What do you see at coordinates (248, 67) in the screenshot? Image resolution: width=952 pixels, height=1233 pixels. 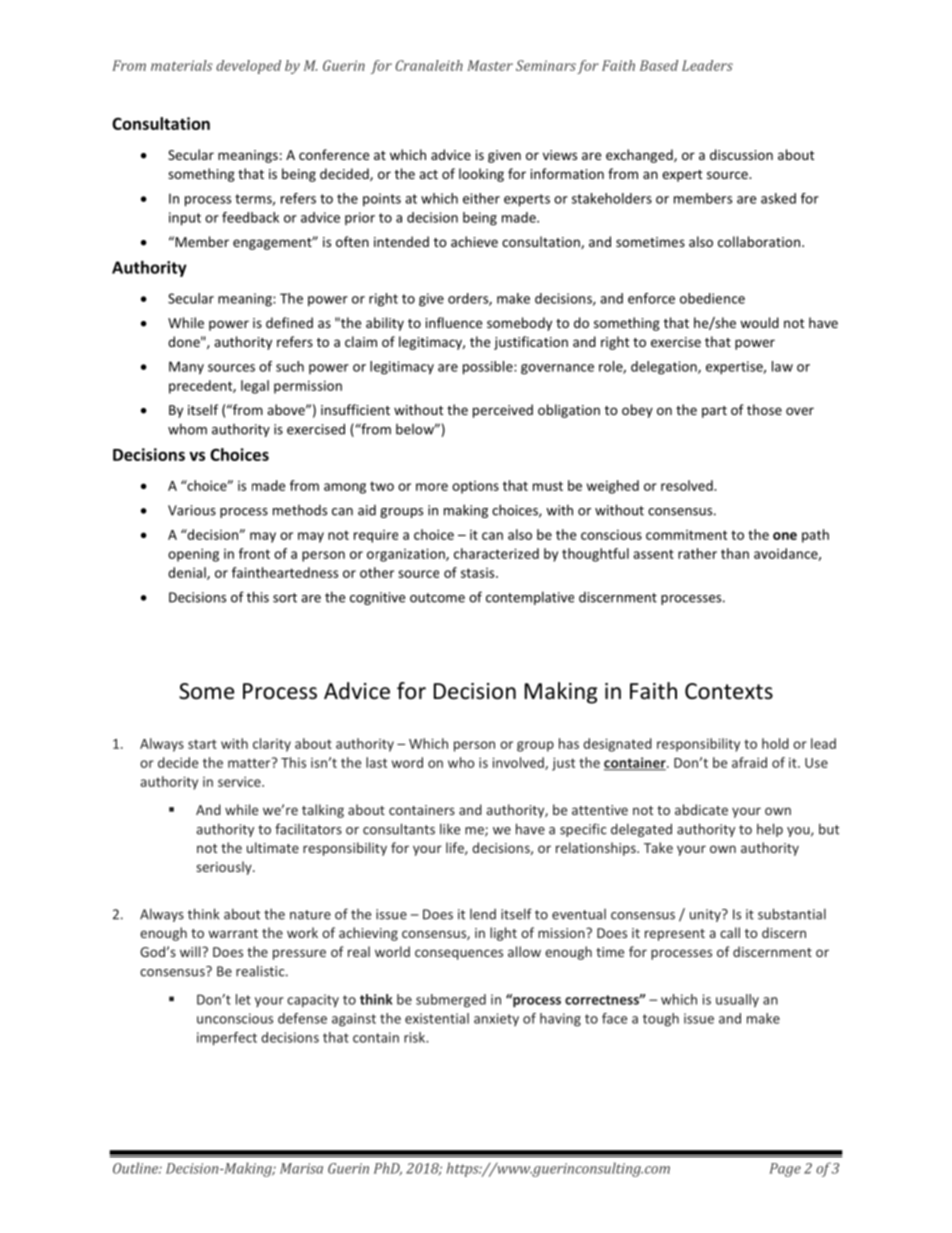 I see `developed` at bounding box center [248, 67].
